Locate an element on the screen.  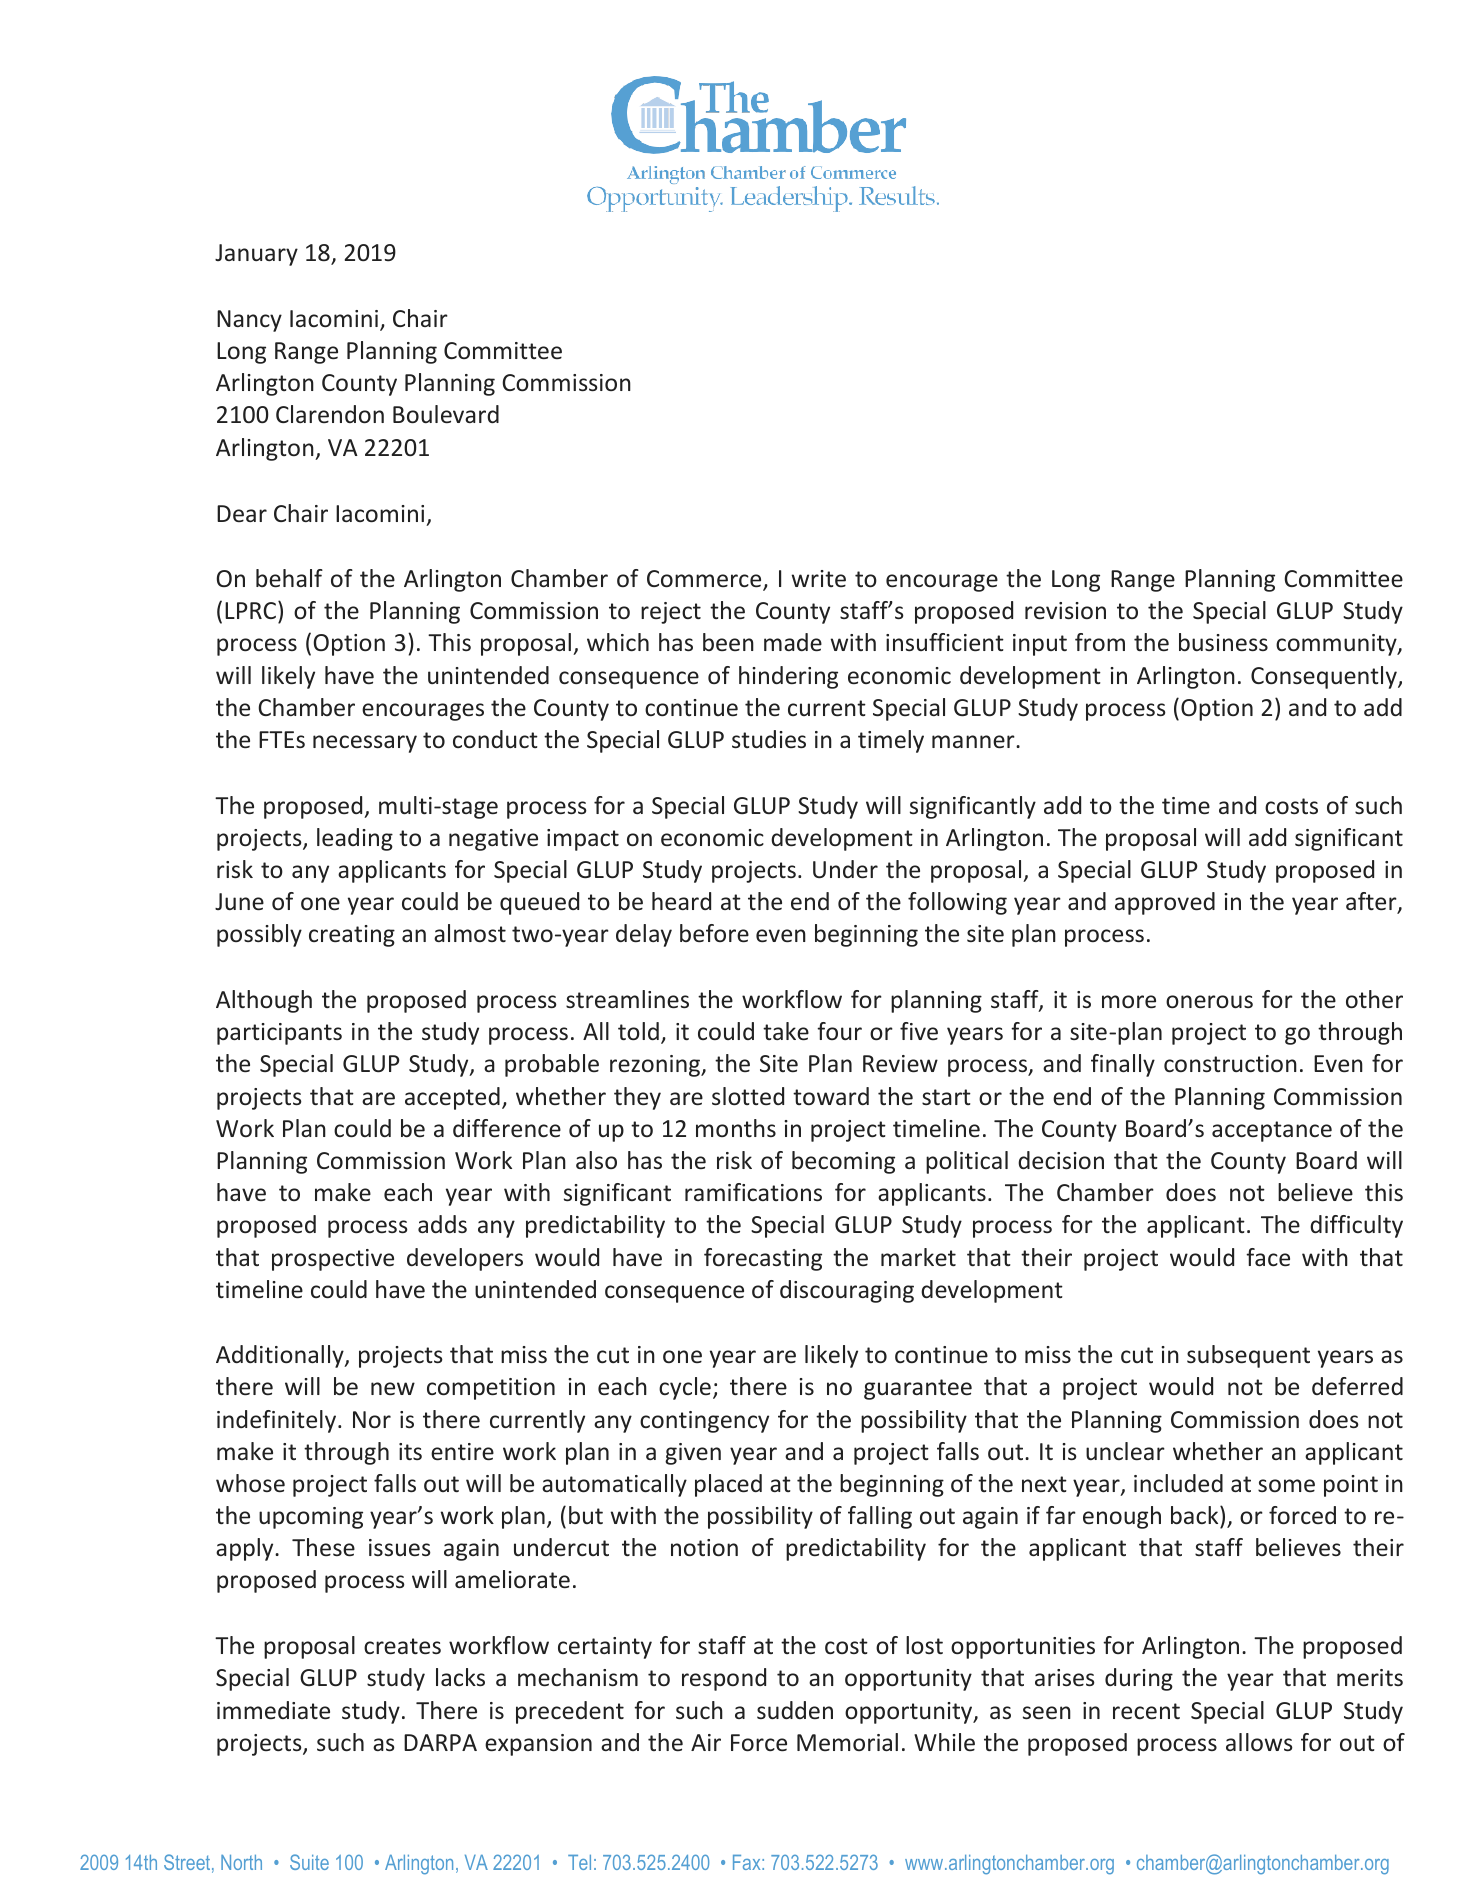
prospective is located at coordinates (333, 1260).
